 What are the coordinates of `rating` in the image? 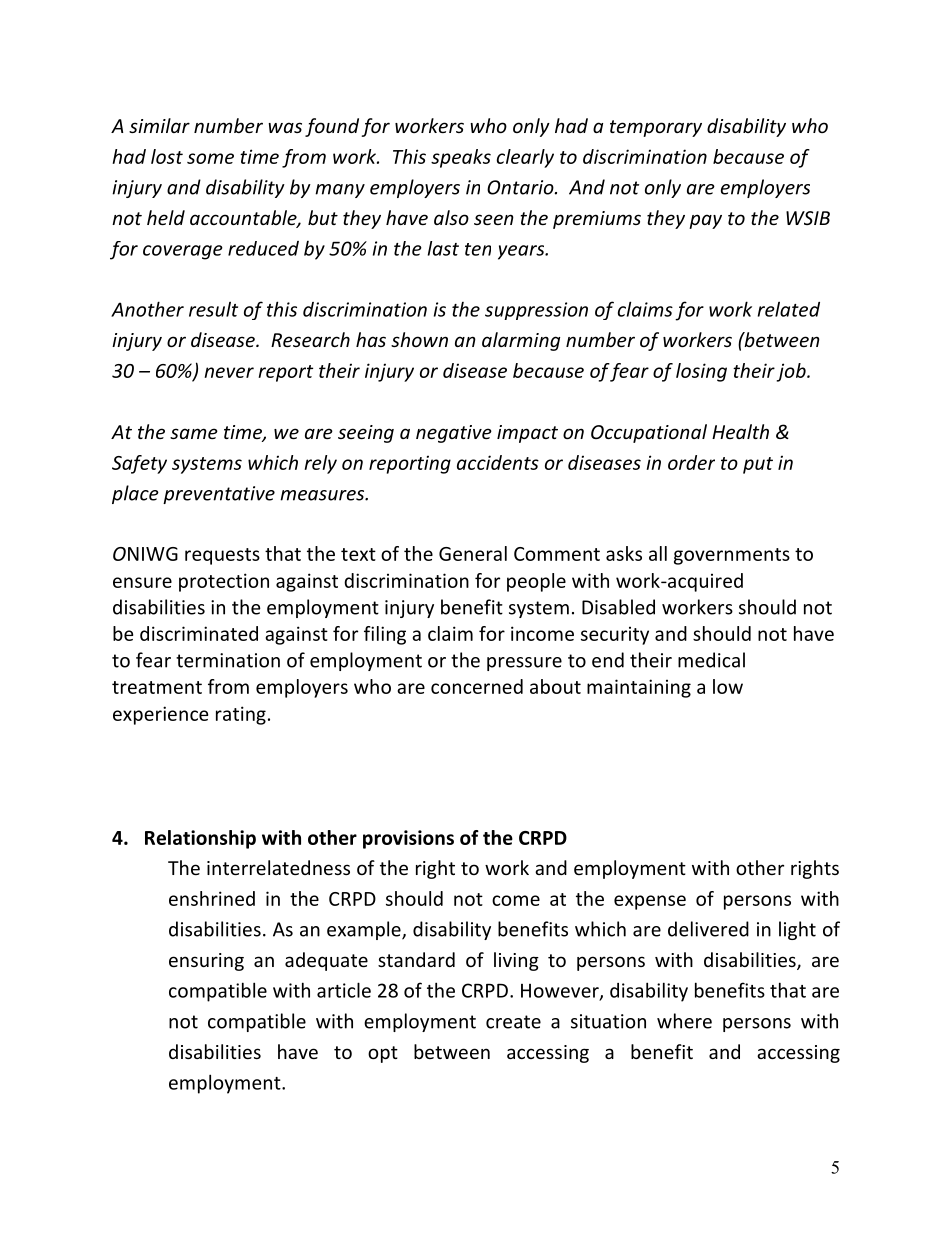 It's located at (241, 715).
